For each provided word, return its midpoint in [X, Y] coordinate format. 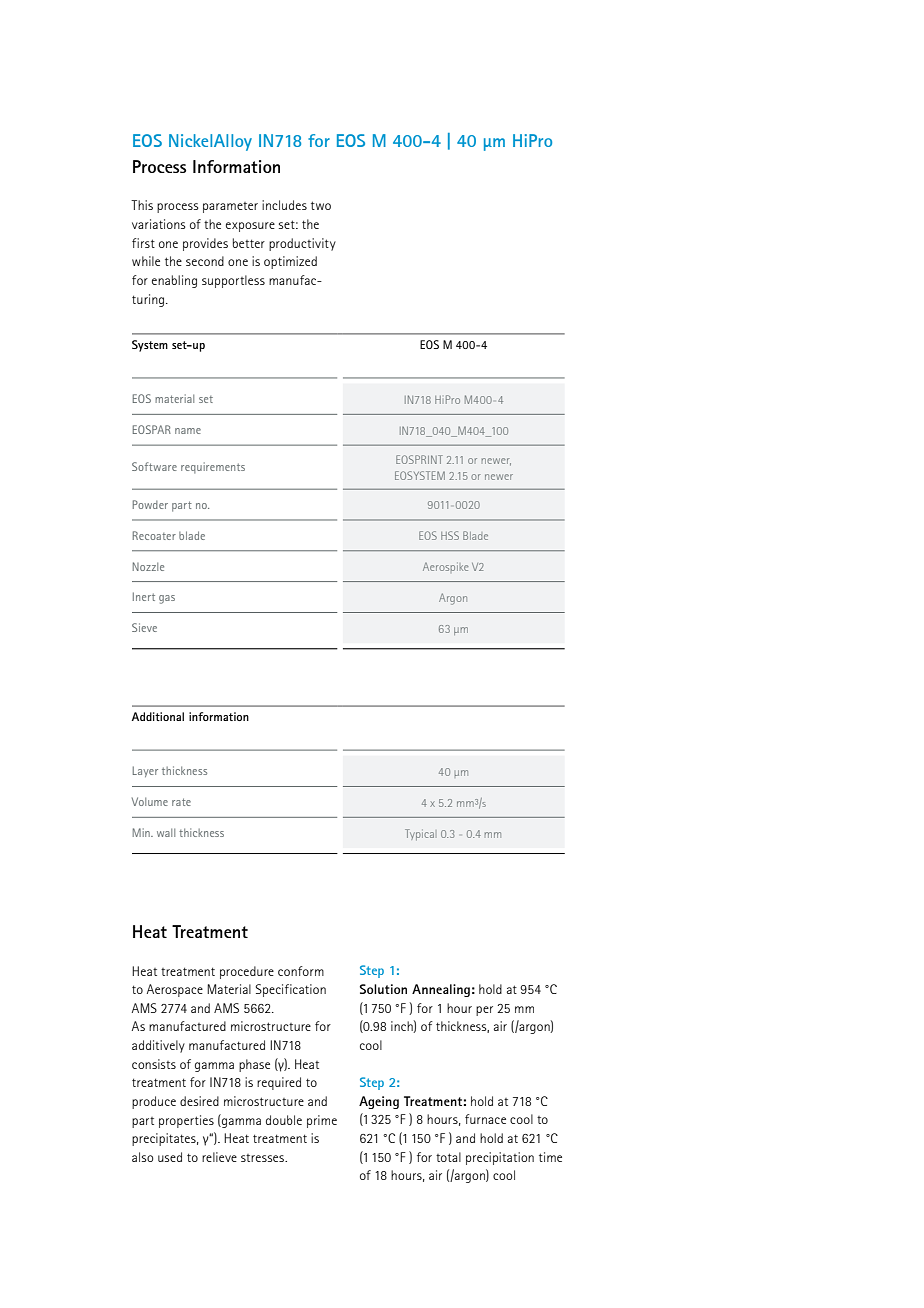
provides [205, 244]
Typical [419, 835]
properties [186, 1121]
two [321, 205]
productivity [302, 244]
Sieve [144, 627]
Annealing [441, 990]
